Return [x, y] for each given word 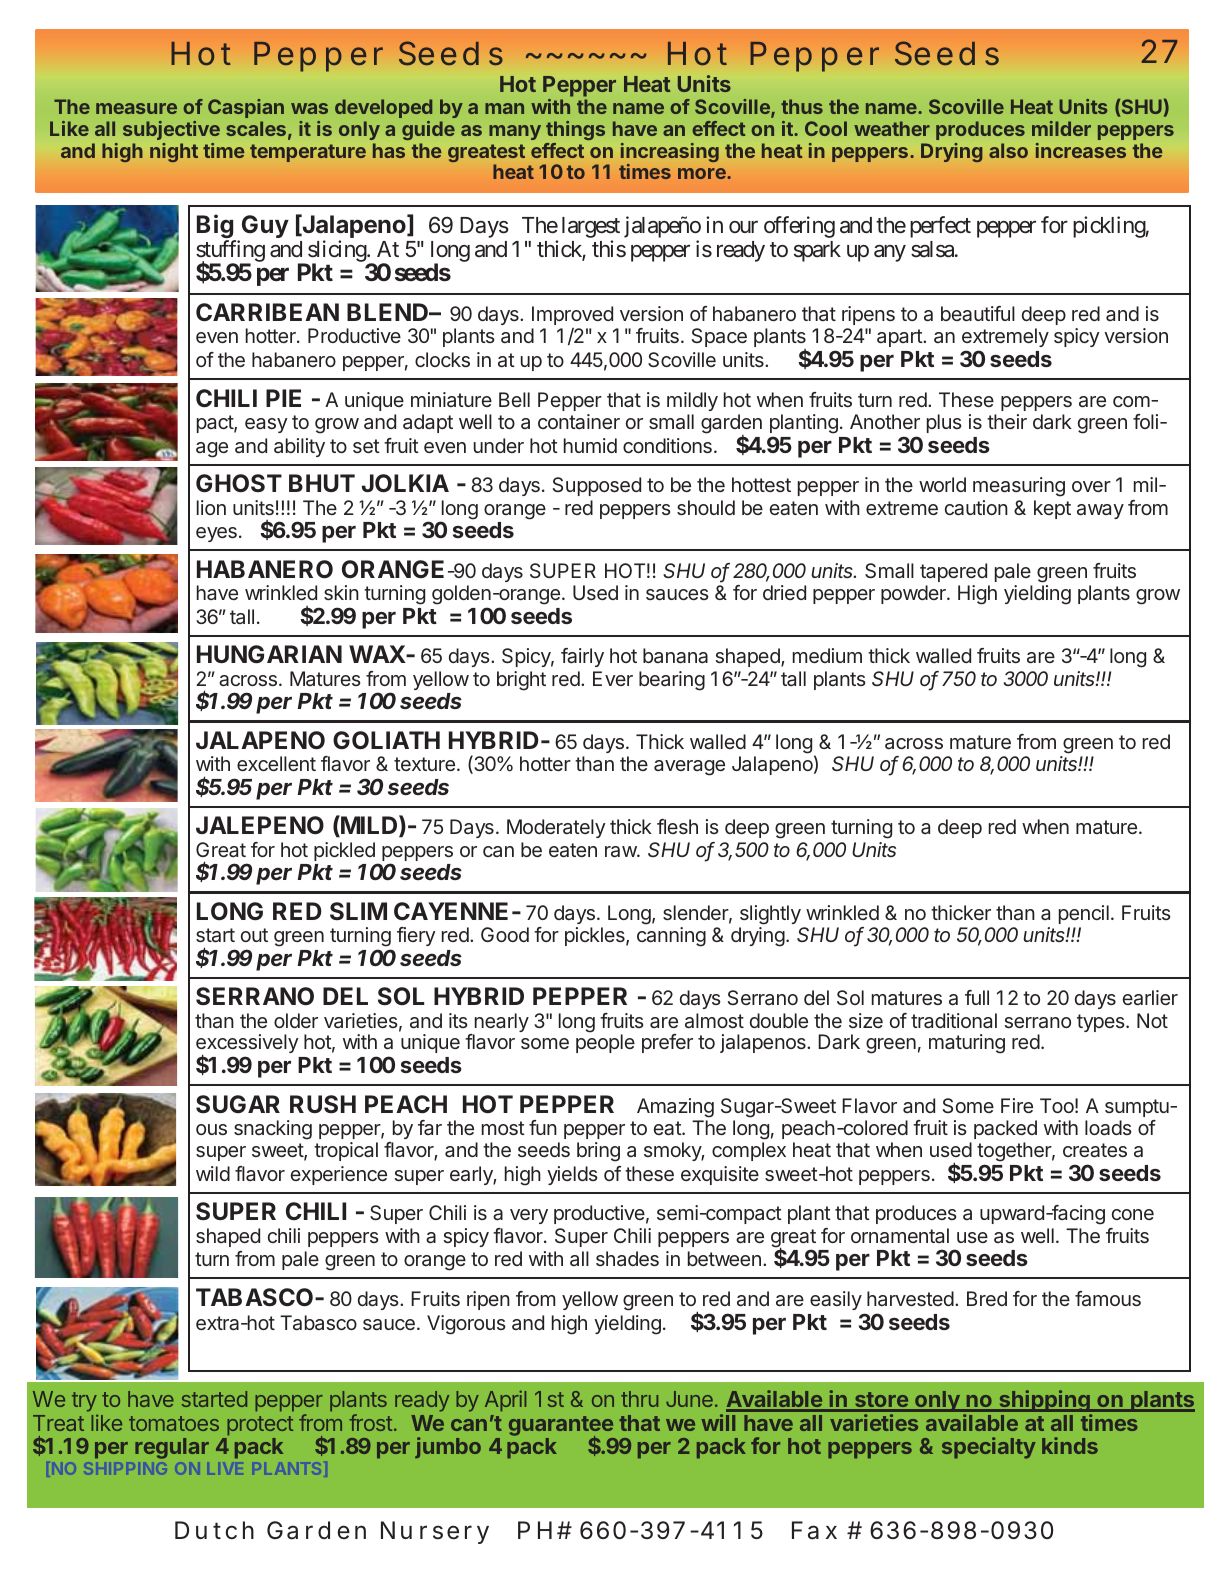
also [1008, 150]
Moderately [556, 828]
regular [172, 1448]
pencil [1084, 914]
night [174, 152]
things [575, 130]
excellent [276, 763]
